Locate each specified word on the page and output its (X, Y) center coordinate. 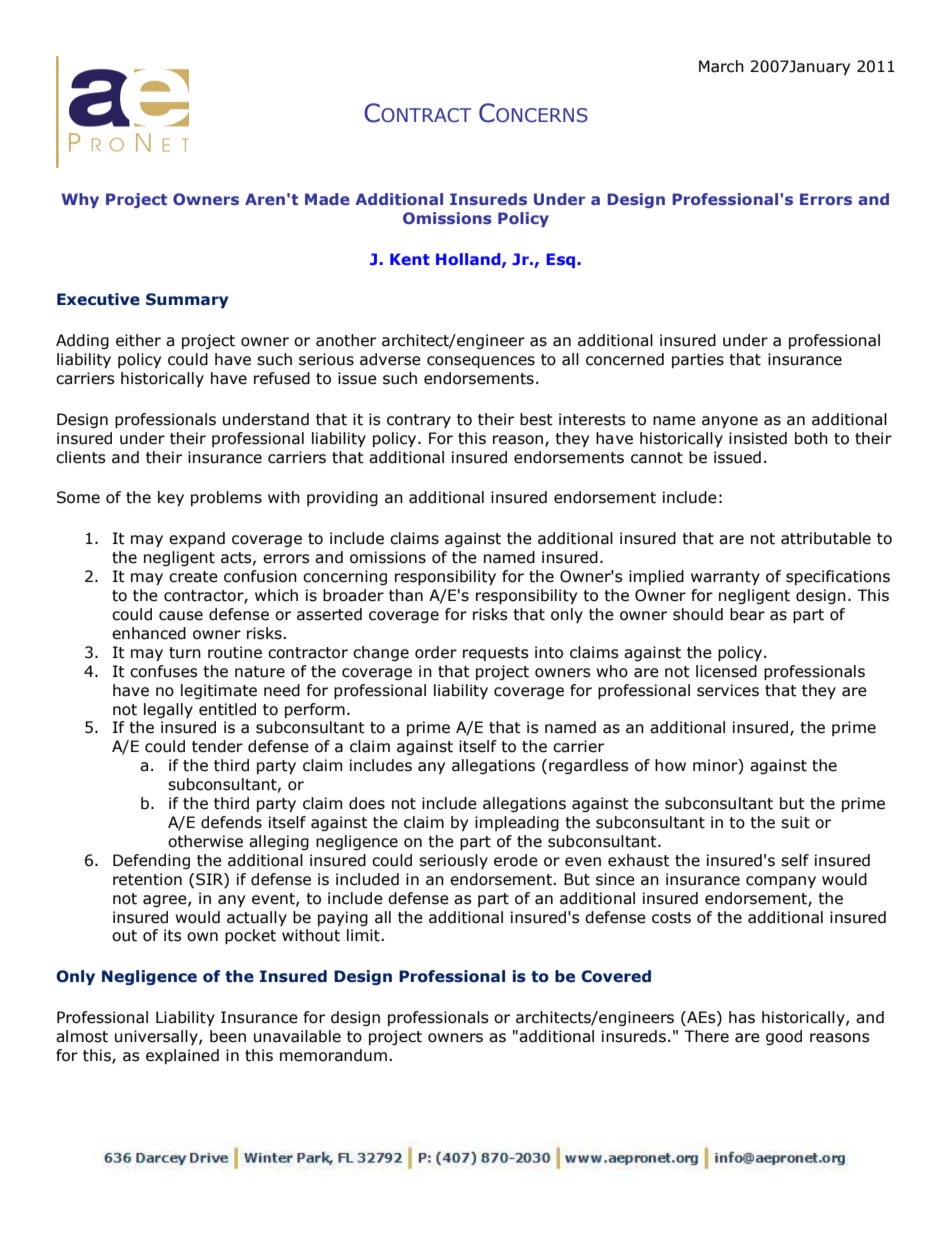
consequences (481, 362)
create (193, 577)
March (721, 66)
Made (327, 199)
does (367, 803)
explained (182, 1056)
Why (80, 200)
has (742, 1017)
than (406, 595)
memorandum (333, 1055)
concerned (625, 359)
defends (231, 822)
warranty (725, 578)
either (138, 340)
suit (795, 822)
